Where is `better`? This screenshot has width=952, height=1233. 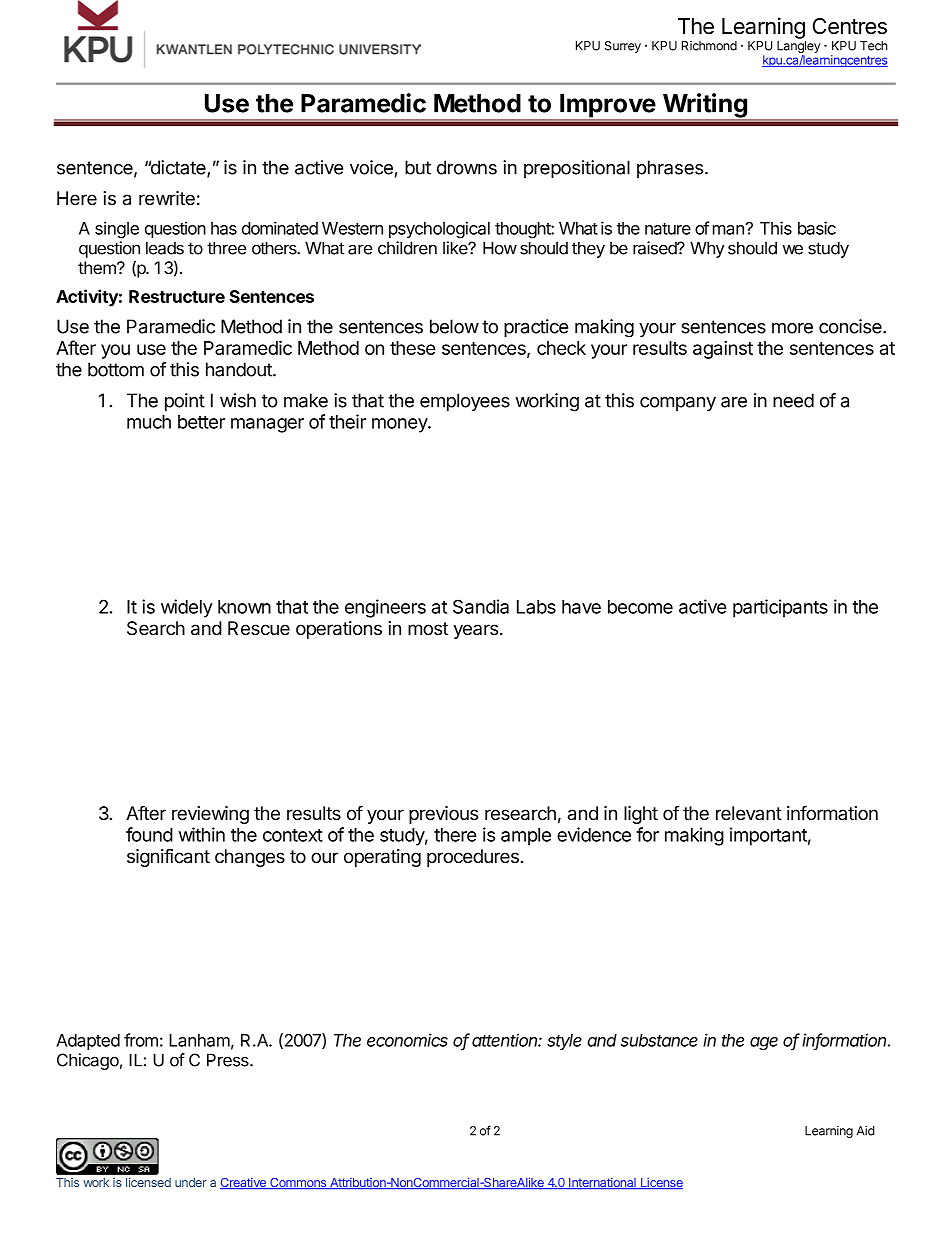
better is located at coordinates (201, 422).
